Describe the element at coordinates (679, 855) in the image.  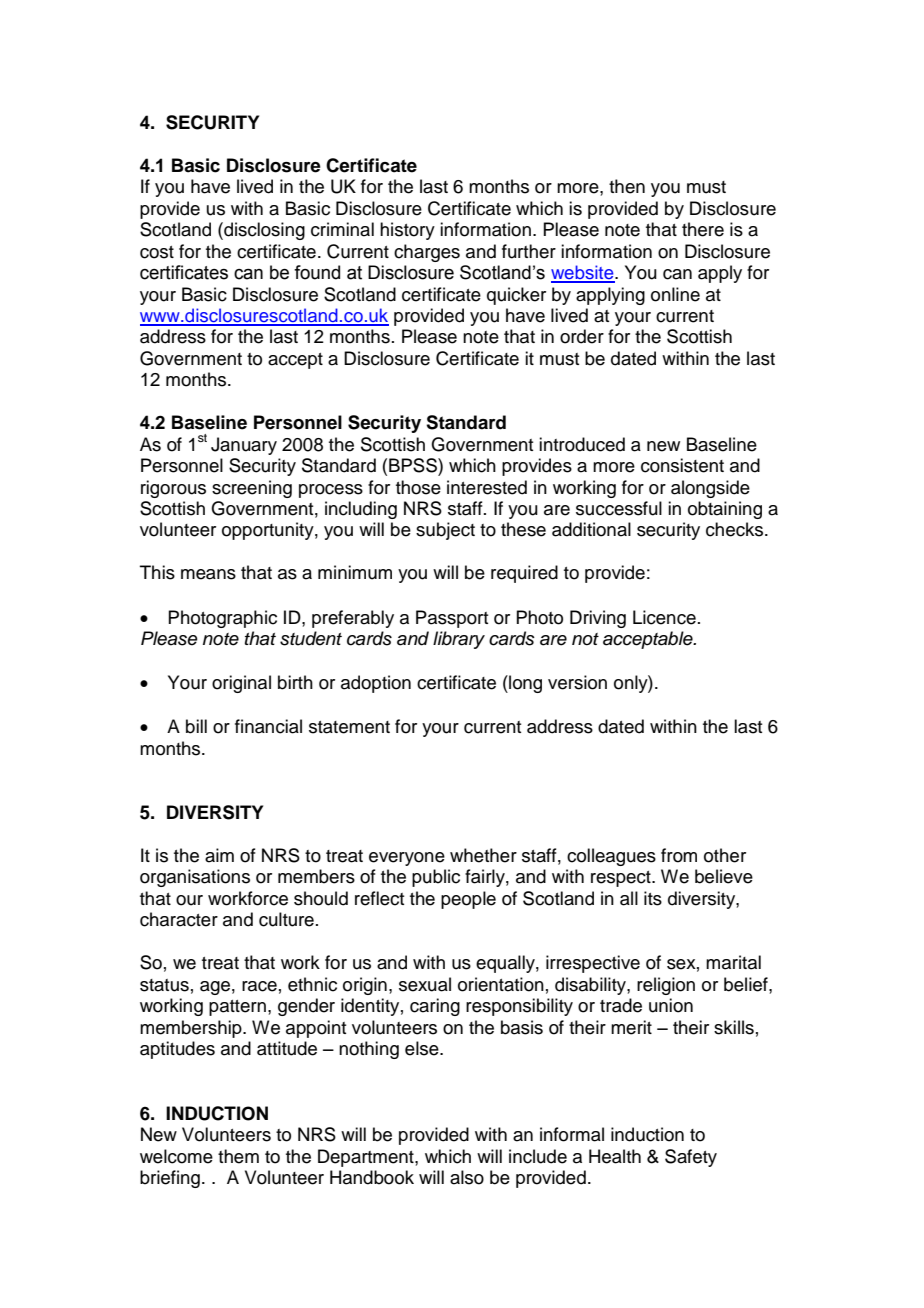
I see `from` at that location.
